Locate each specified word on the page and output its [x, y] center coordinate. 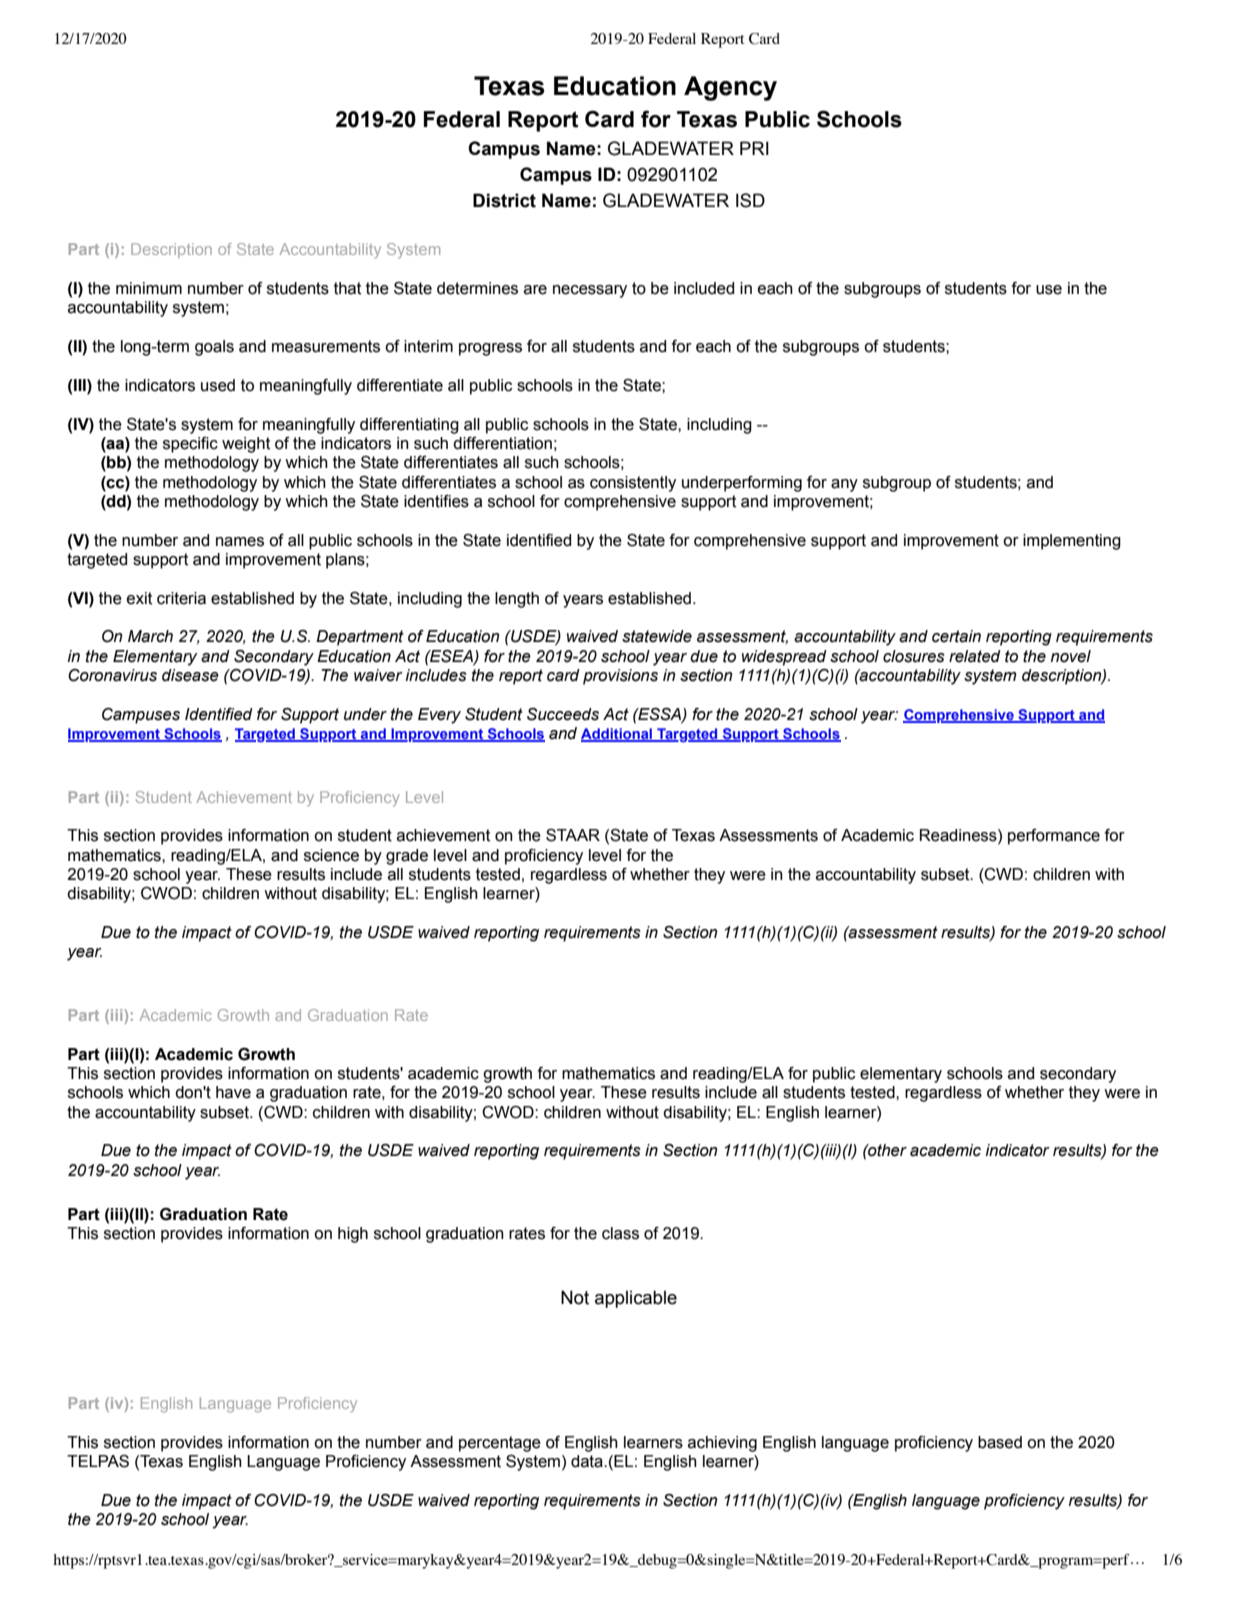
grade [407, 857]
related [975, 656]
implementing [1072, 542]
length [517, 600]
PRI [754, 148]
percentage [500, 1444]
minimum [149, 288]
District [504, 200]
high [353, 1235]
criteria [181, 598]
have [233, 1092]
